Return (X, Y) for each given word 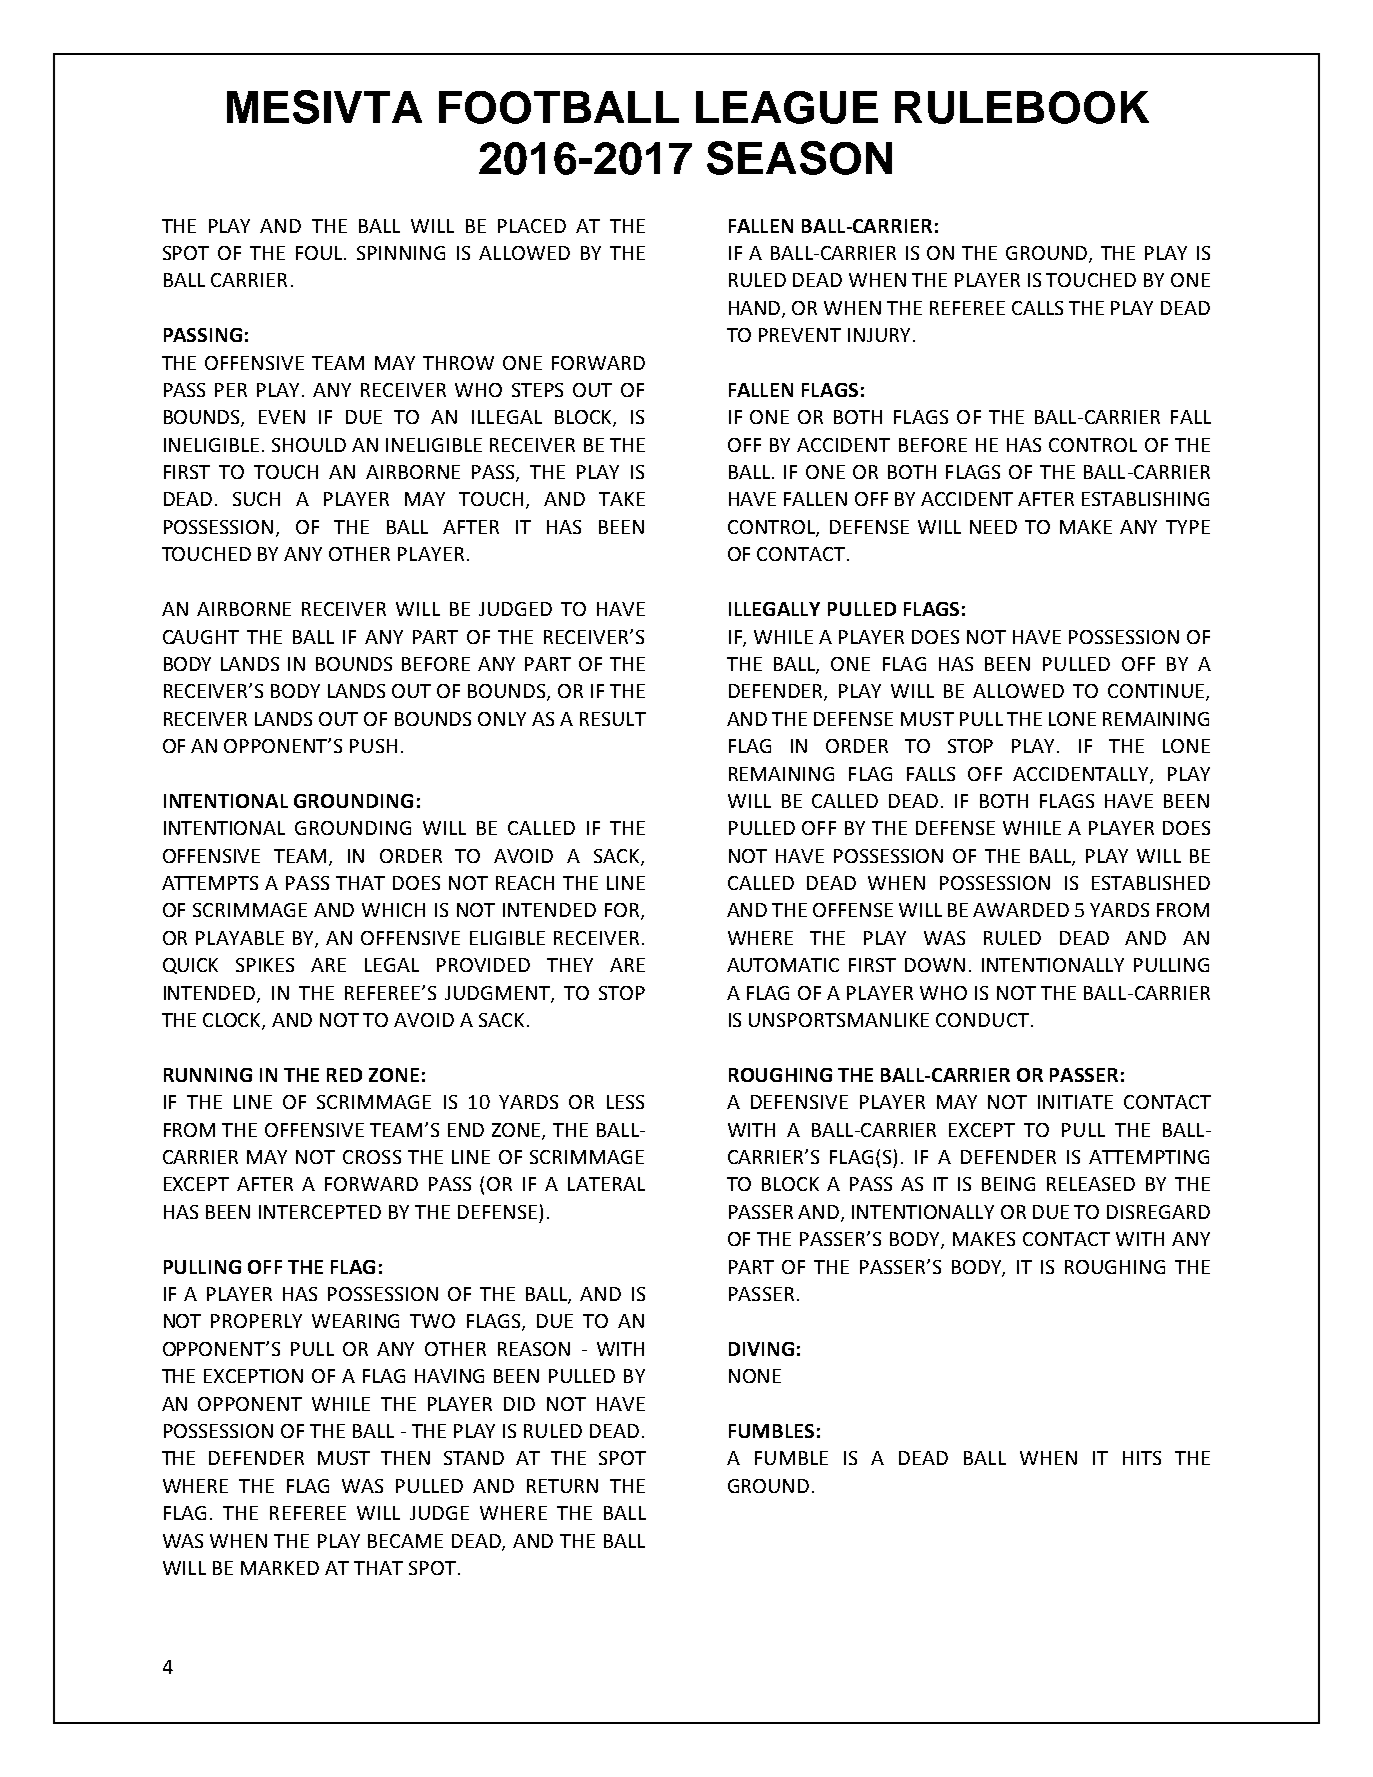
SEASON (799, 158)
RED (344, 1075)
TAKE (622, 499)
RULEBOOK (1022, 107)
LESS (625, 1102)
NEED (993, 527)
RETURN (562, 1486)
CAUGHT (201, 637)
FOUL (320, 253)
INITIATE (1075, 1102)
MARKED (280, 1568)
